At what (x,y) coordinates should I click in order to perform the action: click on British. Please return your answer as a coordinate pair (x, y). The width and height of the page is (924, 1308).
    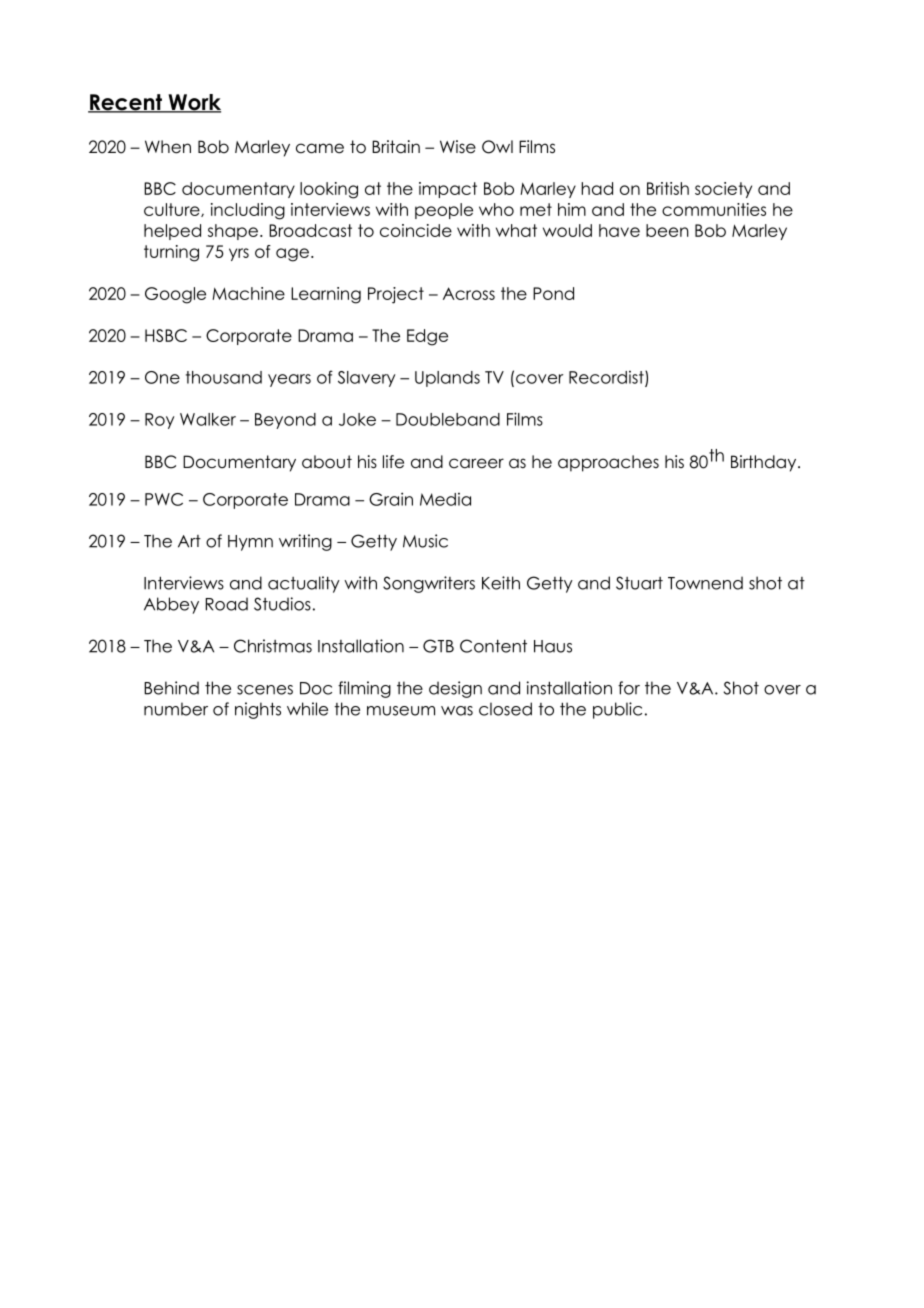
    Looking at the image, I should click on (668, 188).
